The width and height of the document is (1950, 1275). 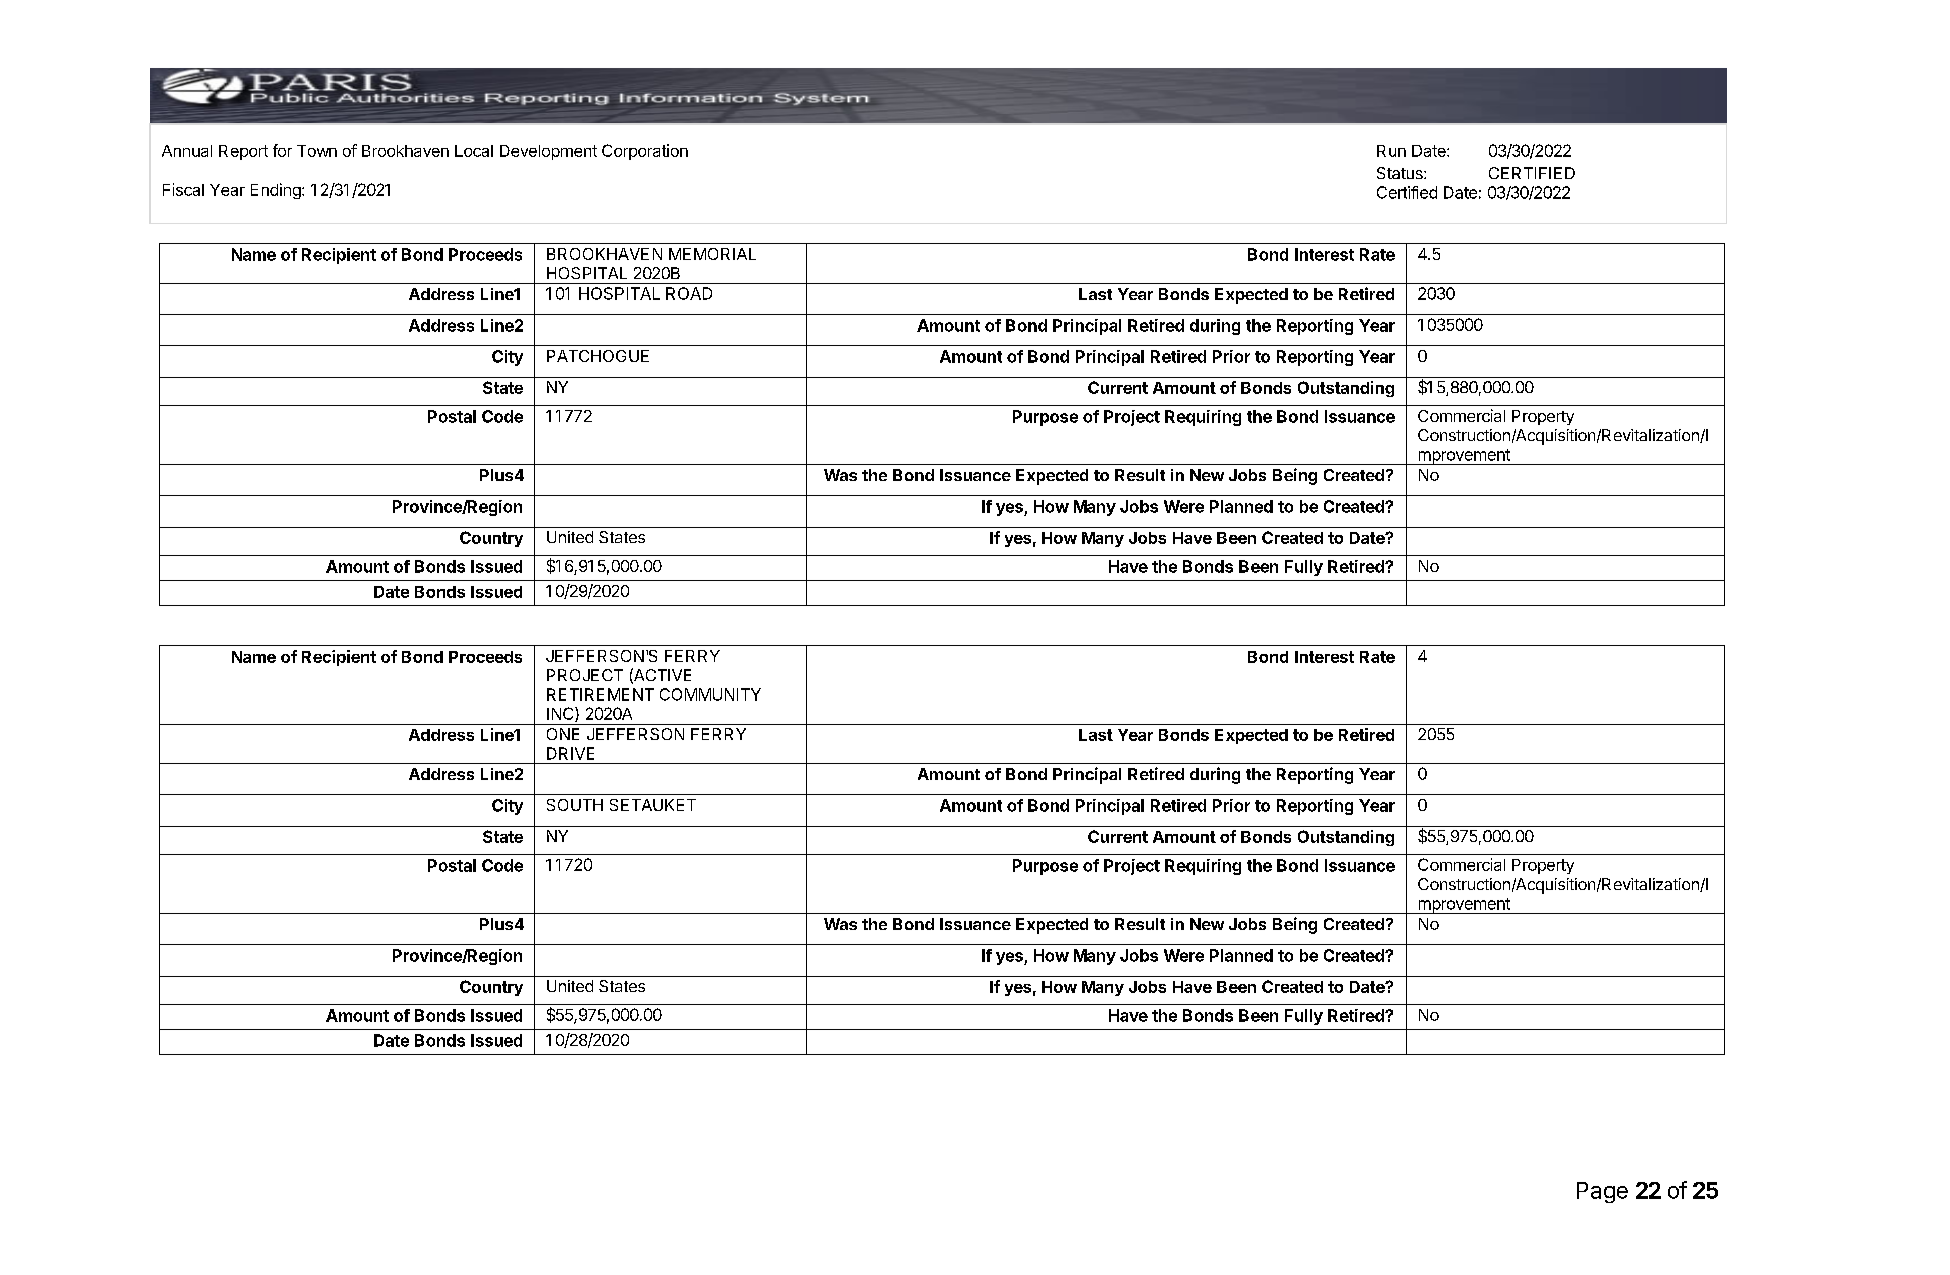 I want to click on Page, so click(x=1602, y=1192).
